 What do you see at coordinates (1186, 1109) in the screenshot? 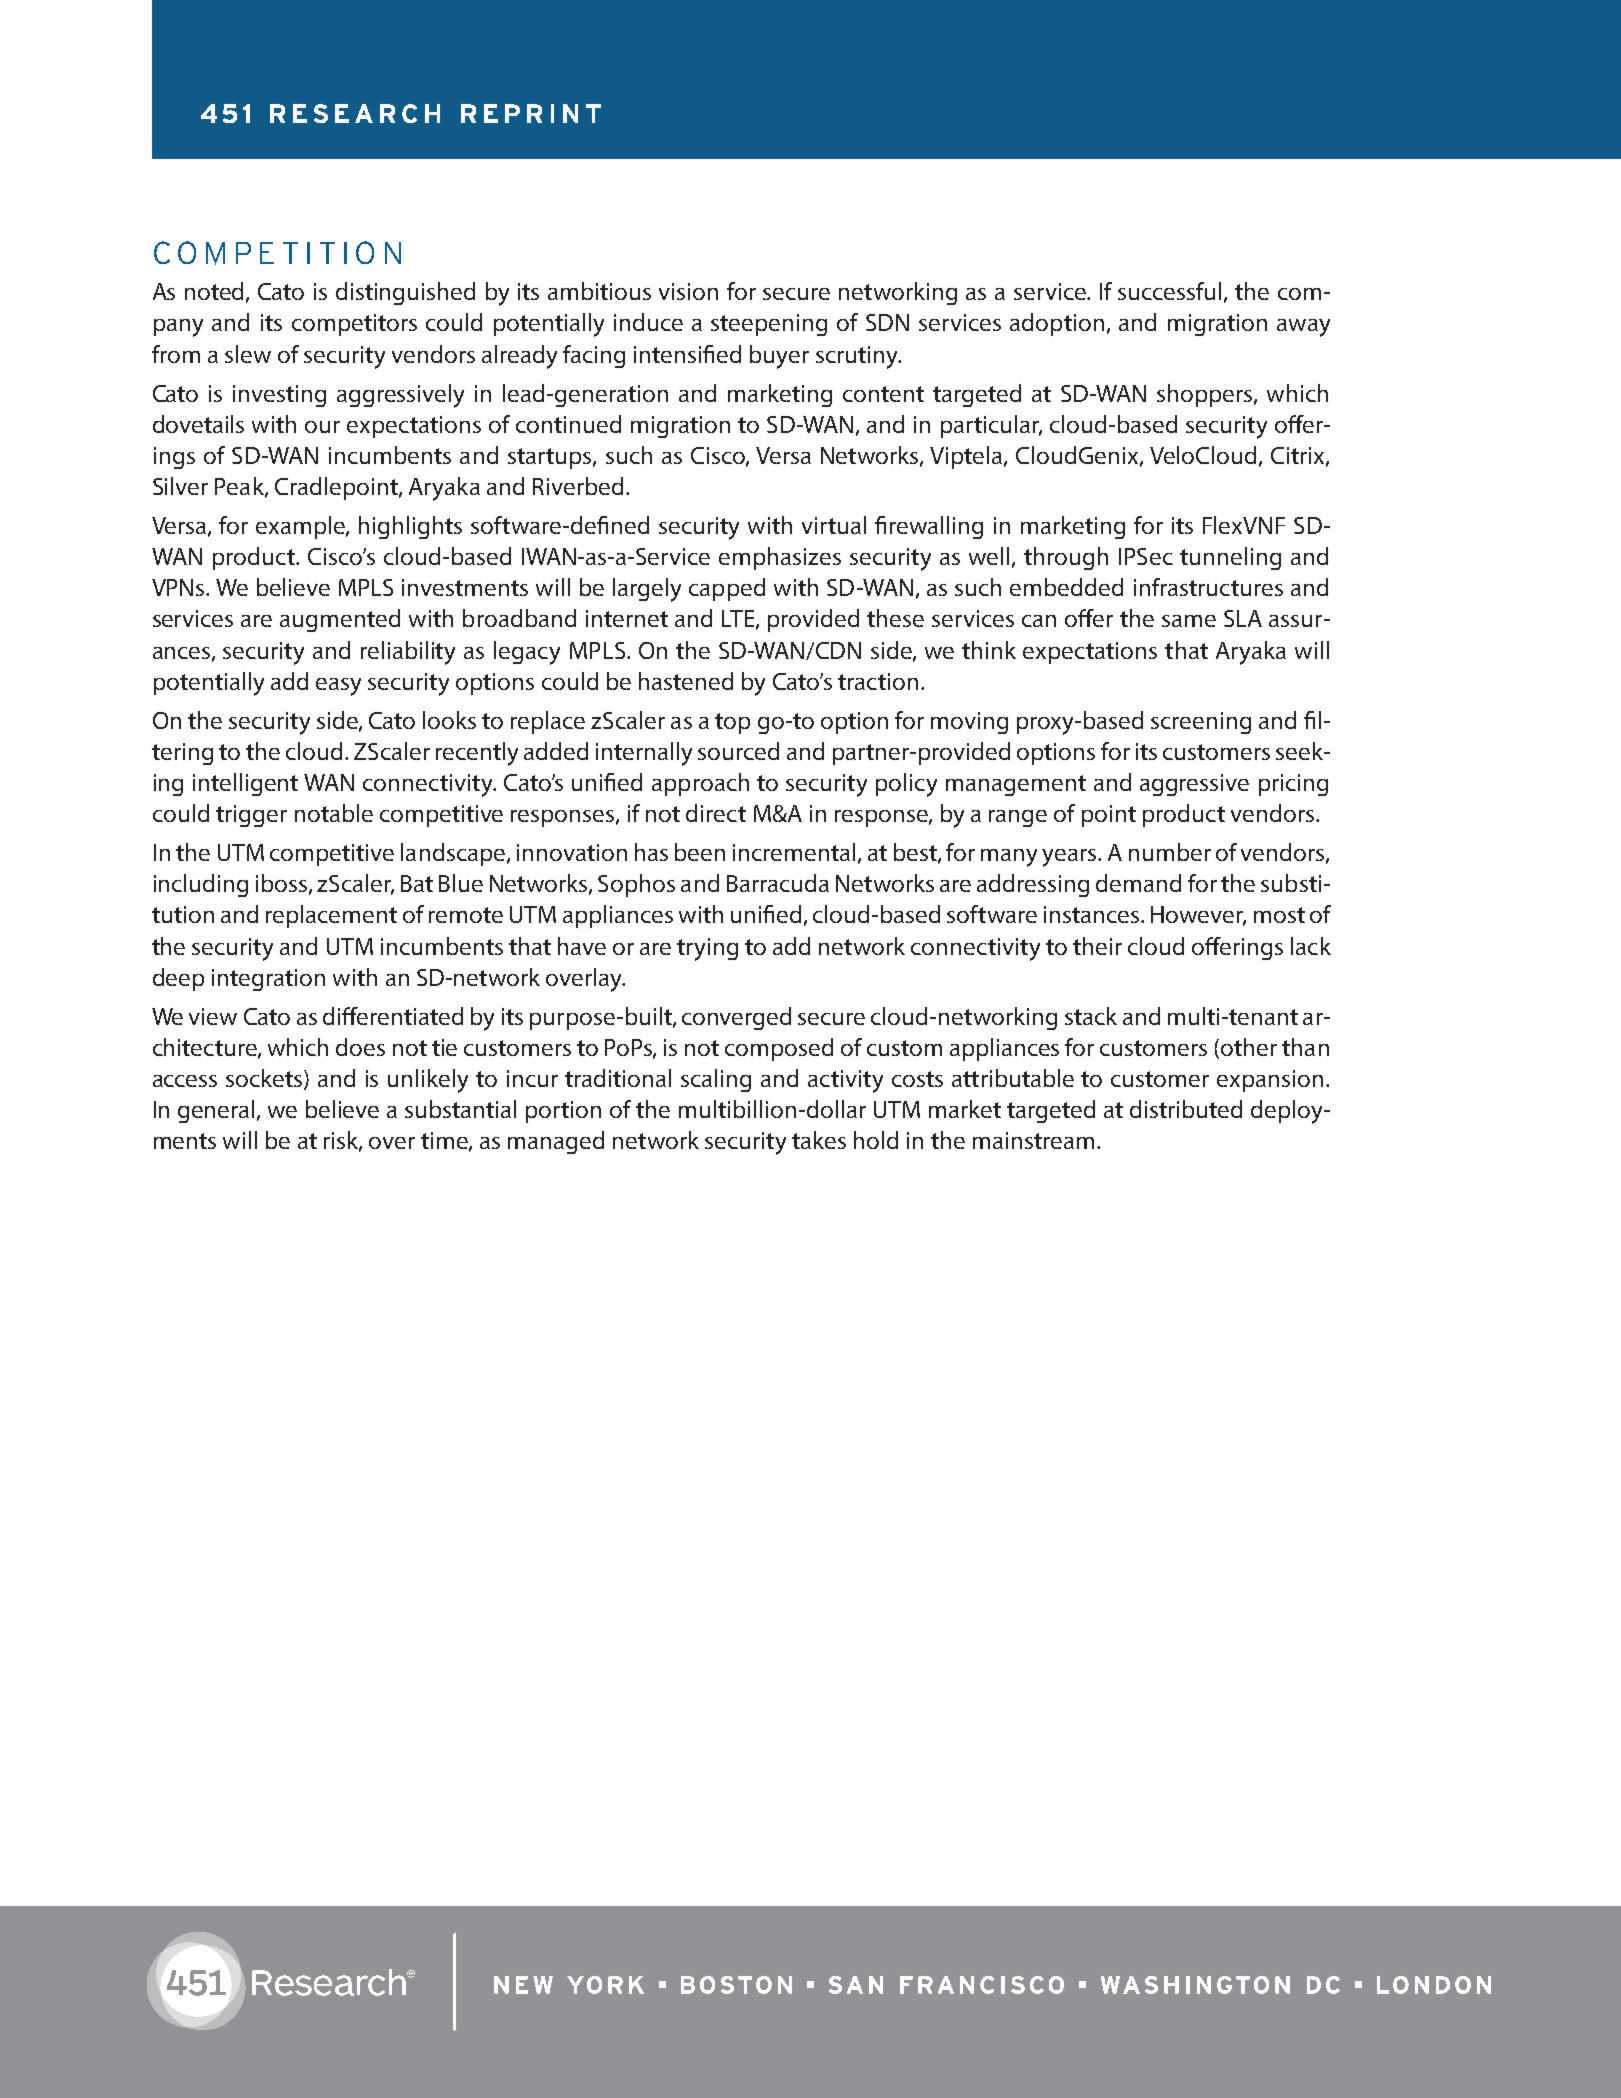
I see `distributed` at bounding box center [1186, 1109].
